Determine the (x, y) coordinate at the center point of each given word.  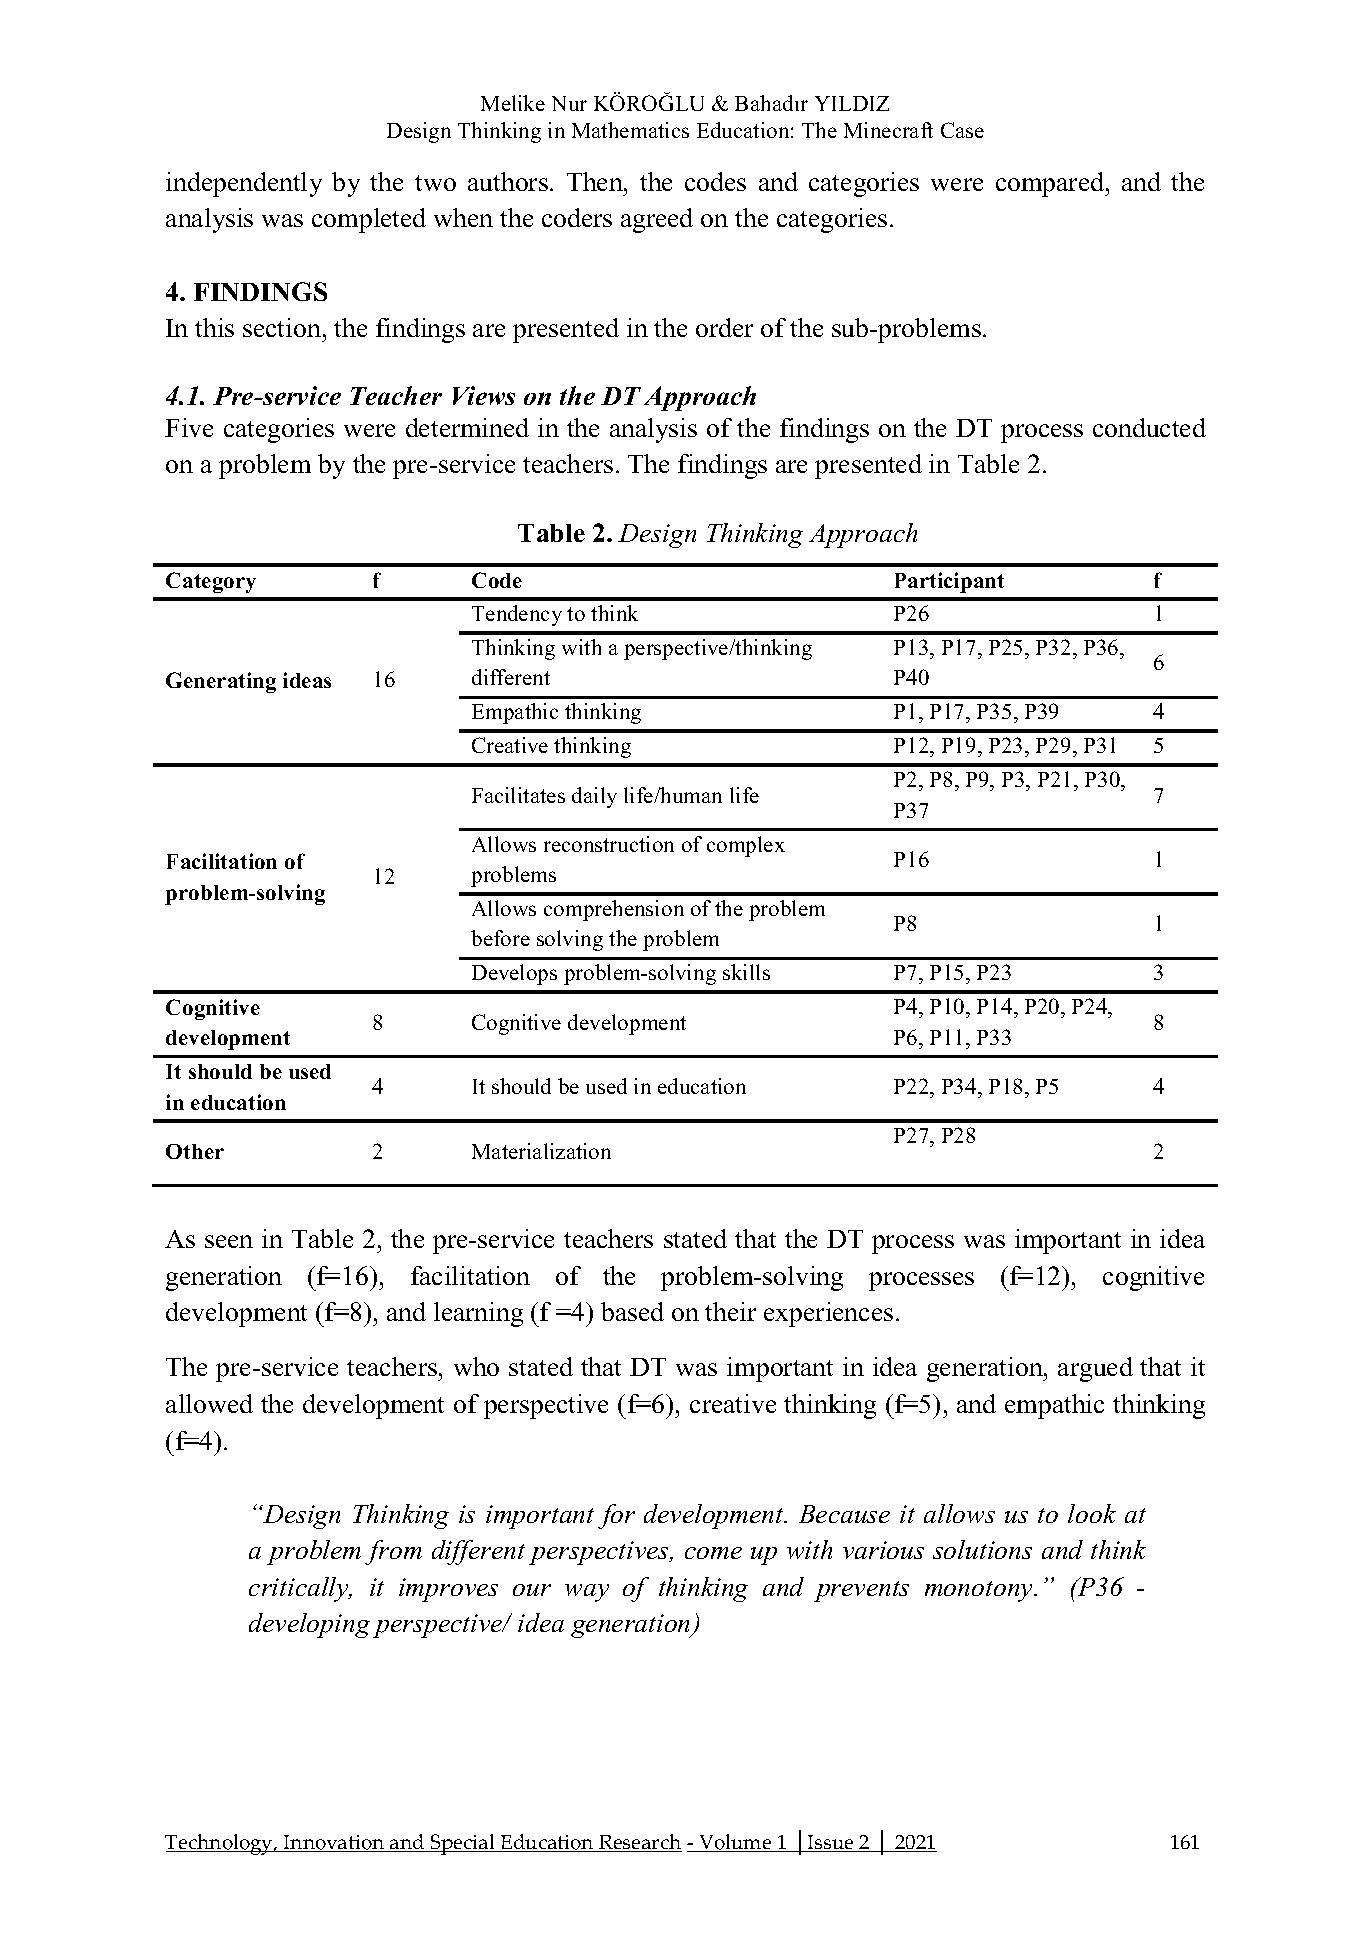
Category (211, 582)
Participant (949, 582)
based (632, 1311)
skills (746, 972)
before (500, 938)
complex (746, 846)
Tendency (517, 615)
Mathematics (630, 130)
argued (1095, 1369)
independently (244, 184)
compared (1051, 184)
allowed (209, 1403)
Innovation (334, 1843)
